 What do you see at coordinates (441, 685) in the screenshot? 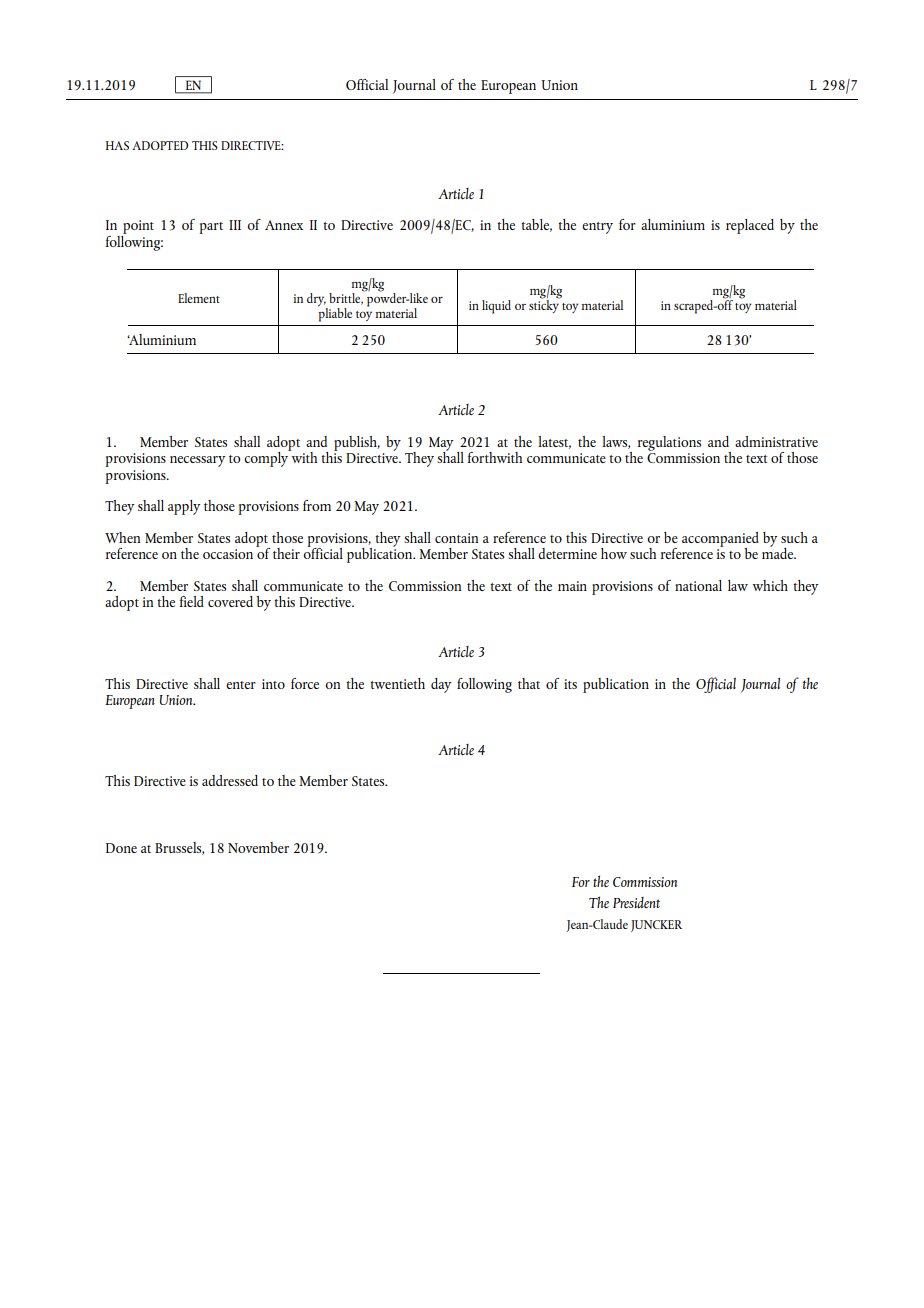
I see `day` at bounding box center [441, 685].
